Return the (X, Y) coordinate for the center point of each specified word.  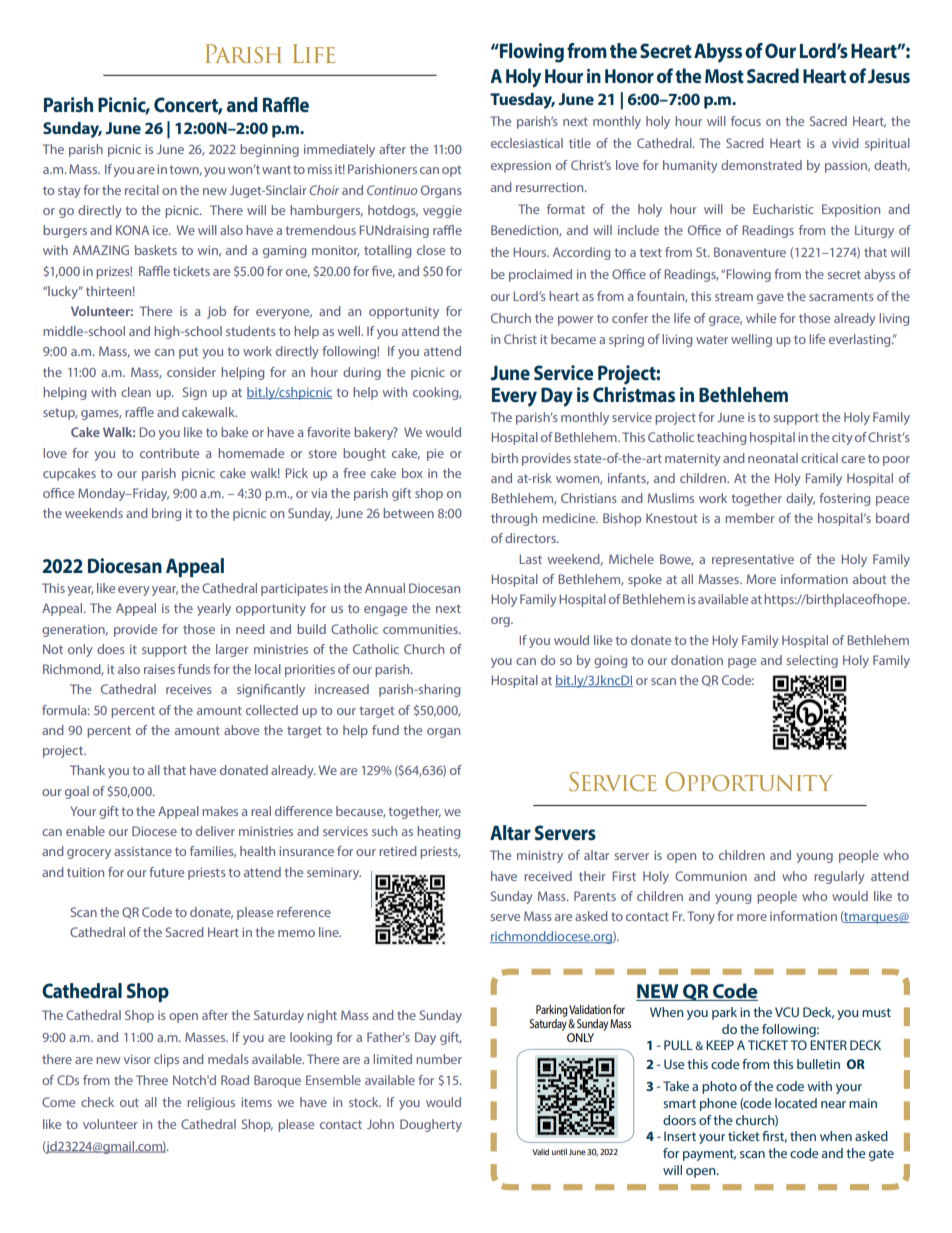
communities (421, 629)
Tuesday (522, 101)
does (111, 649)
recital (142, 190)
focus (746, 121)
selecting (812, 661)
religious (211, 1103)
